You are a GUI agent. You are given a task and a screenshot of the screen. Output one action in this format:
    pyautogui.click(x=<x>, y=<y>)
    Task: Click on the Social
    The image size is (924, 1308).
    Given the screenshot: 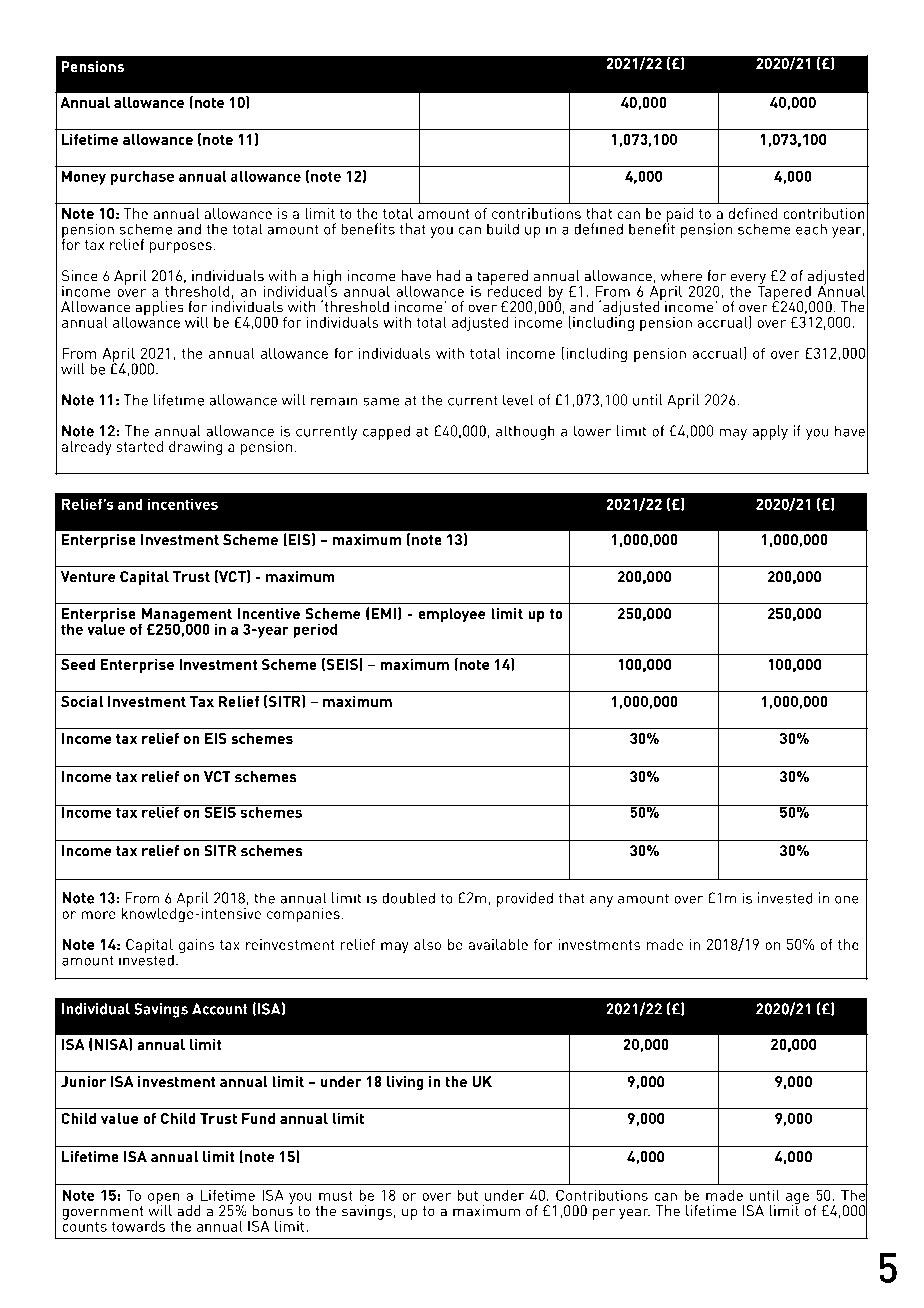 What is the action you would take?
    pyautogui.click(x=82, y=701)
